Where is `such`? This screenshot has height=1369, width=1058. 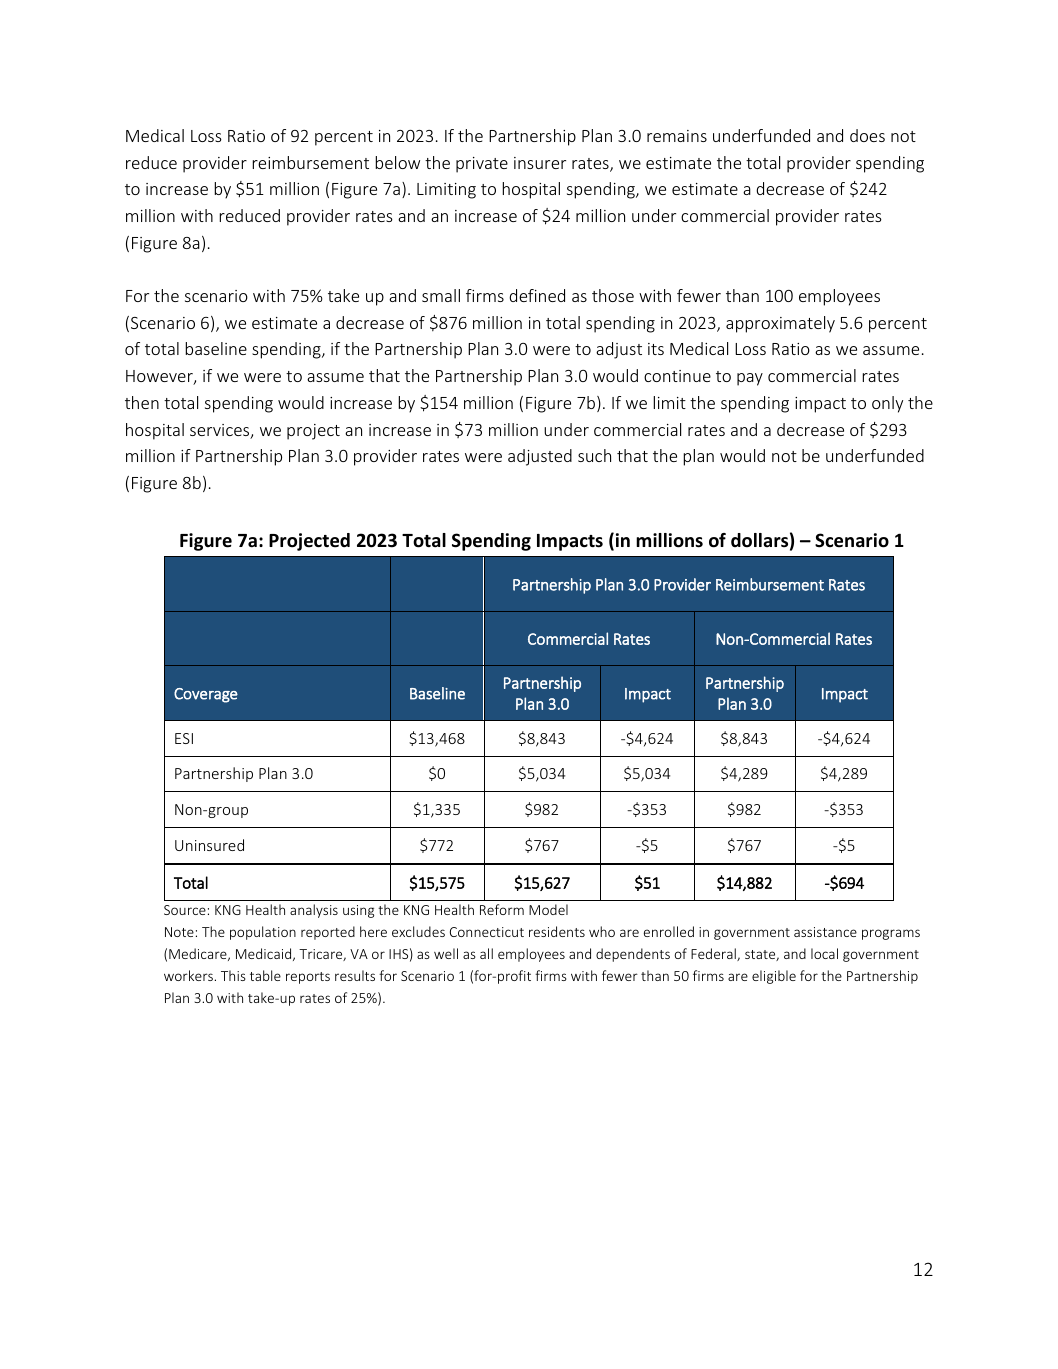
such is located at coordinates (594, 455).
